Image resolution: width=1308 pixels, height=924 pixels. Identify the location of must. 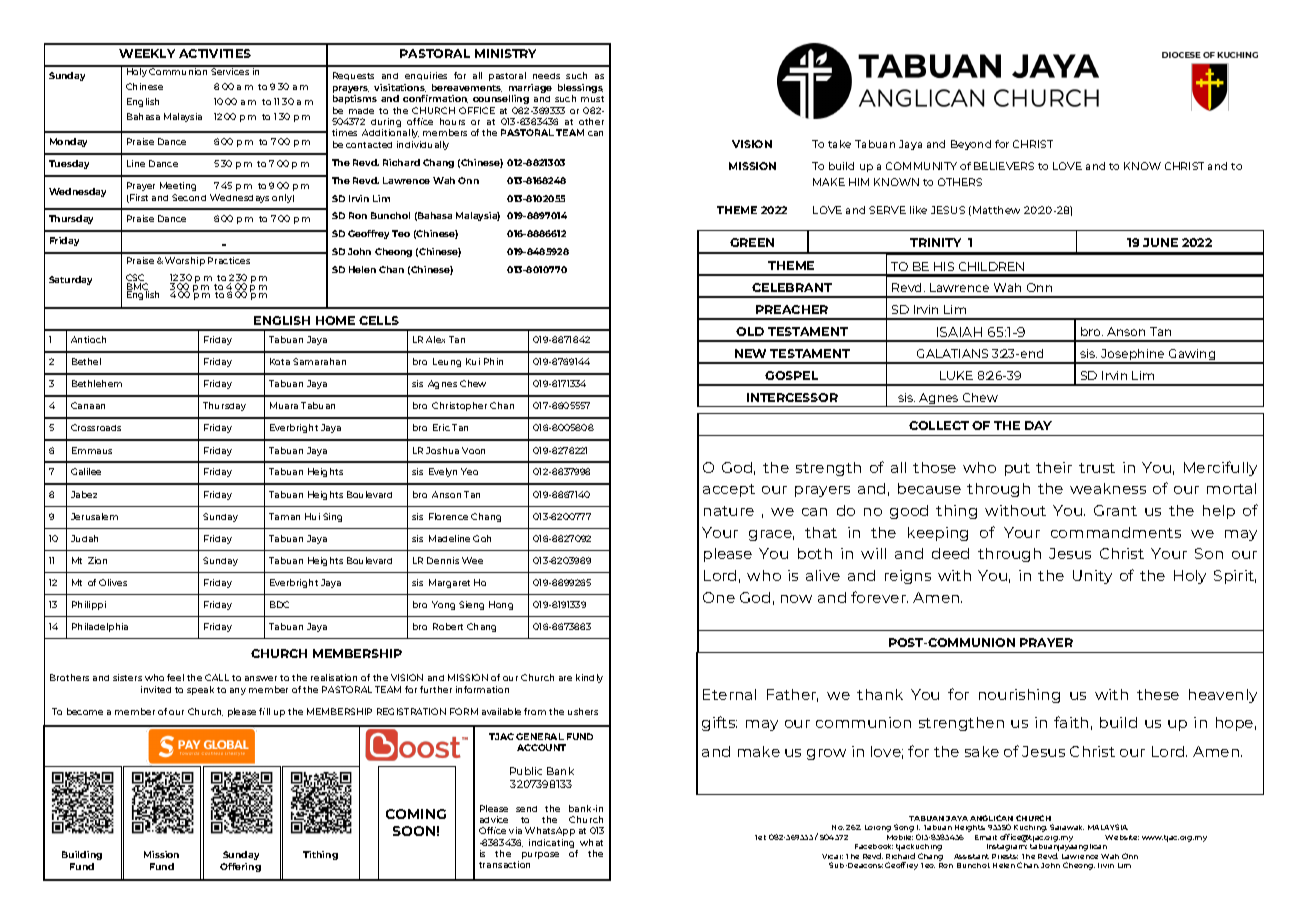
(592, 99).
